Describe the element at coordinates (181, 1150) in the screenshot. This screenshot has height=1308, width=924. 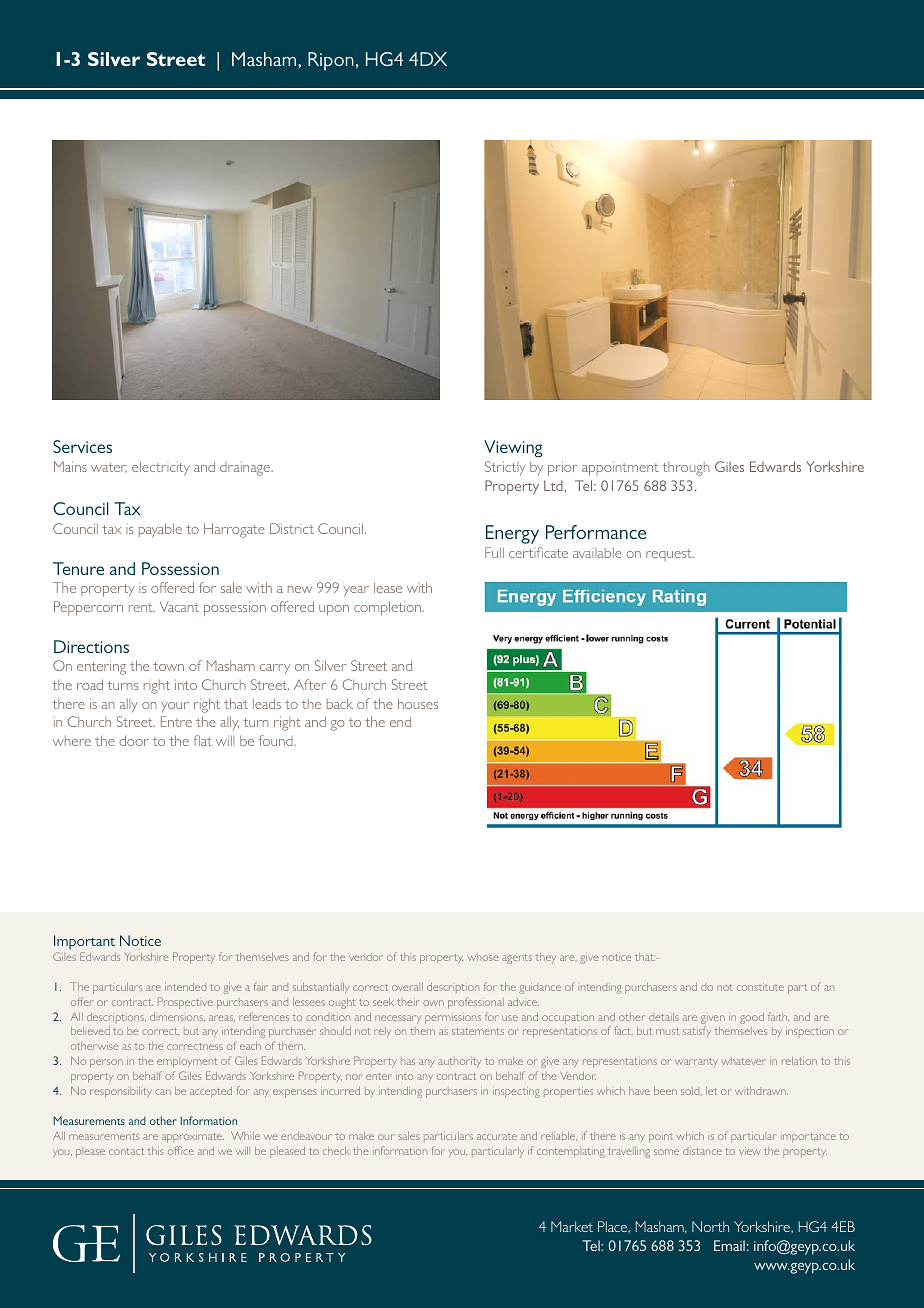
I see `office` at that location.
